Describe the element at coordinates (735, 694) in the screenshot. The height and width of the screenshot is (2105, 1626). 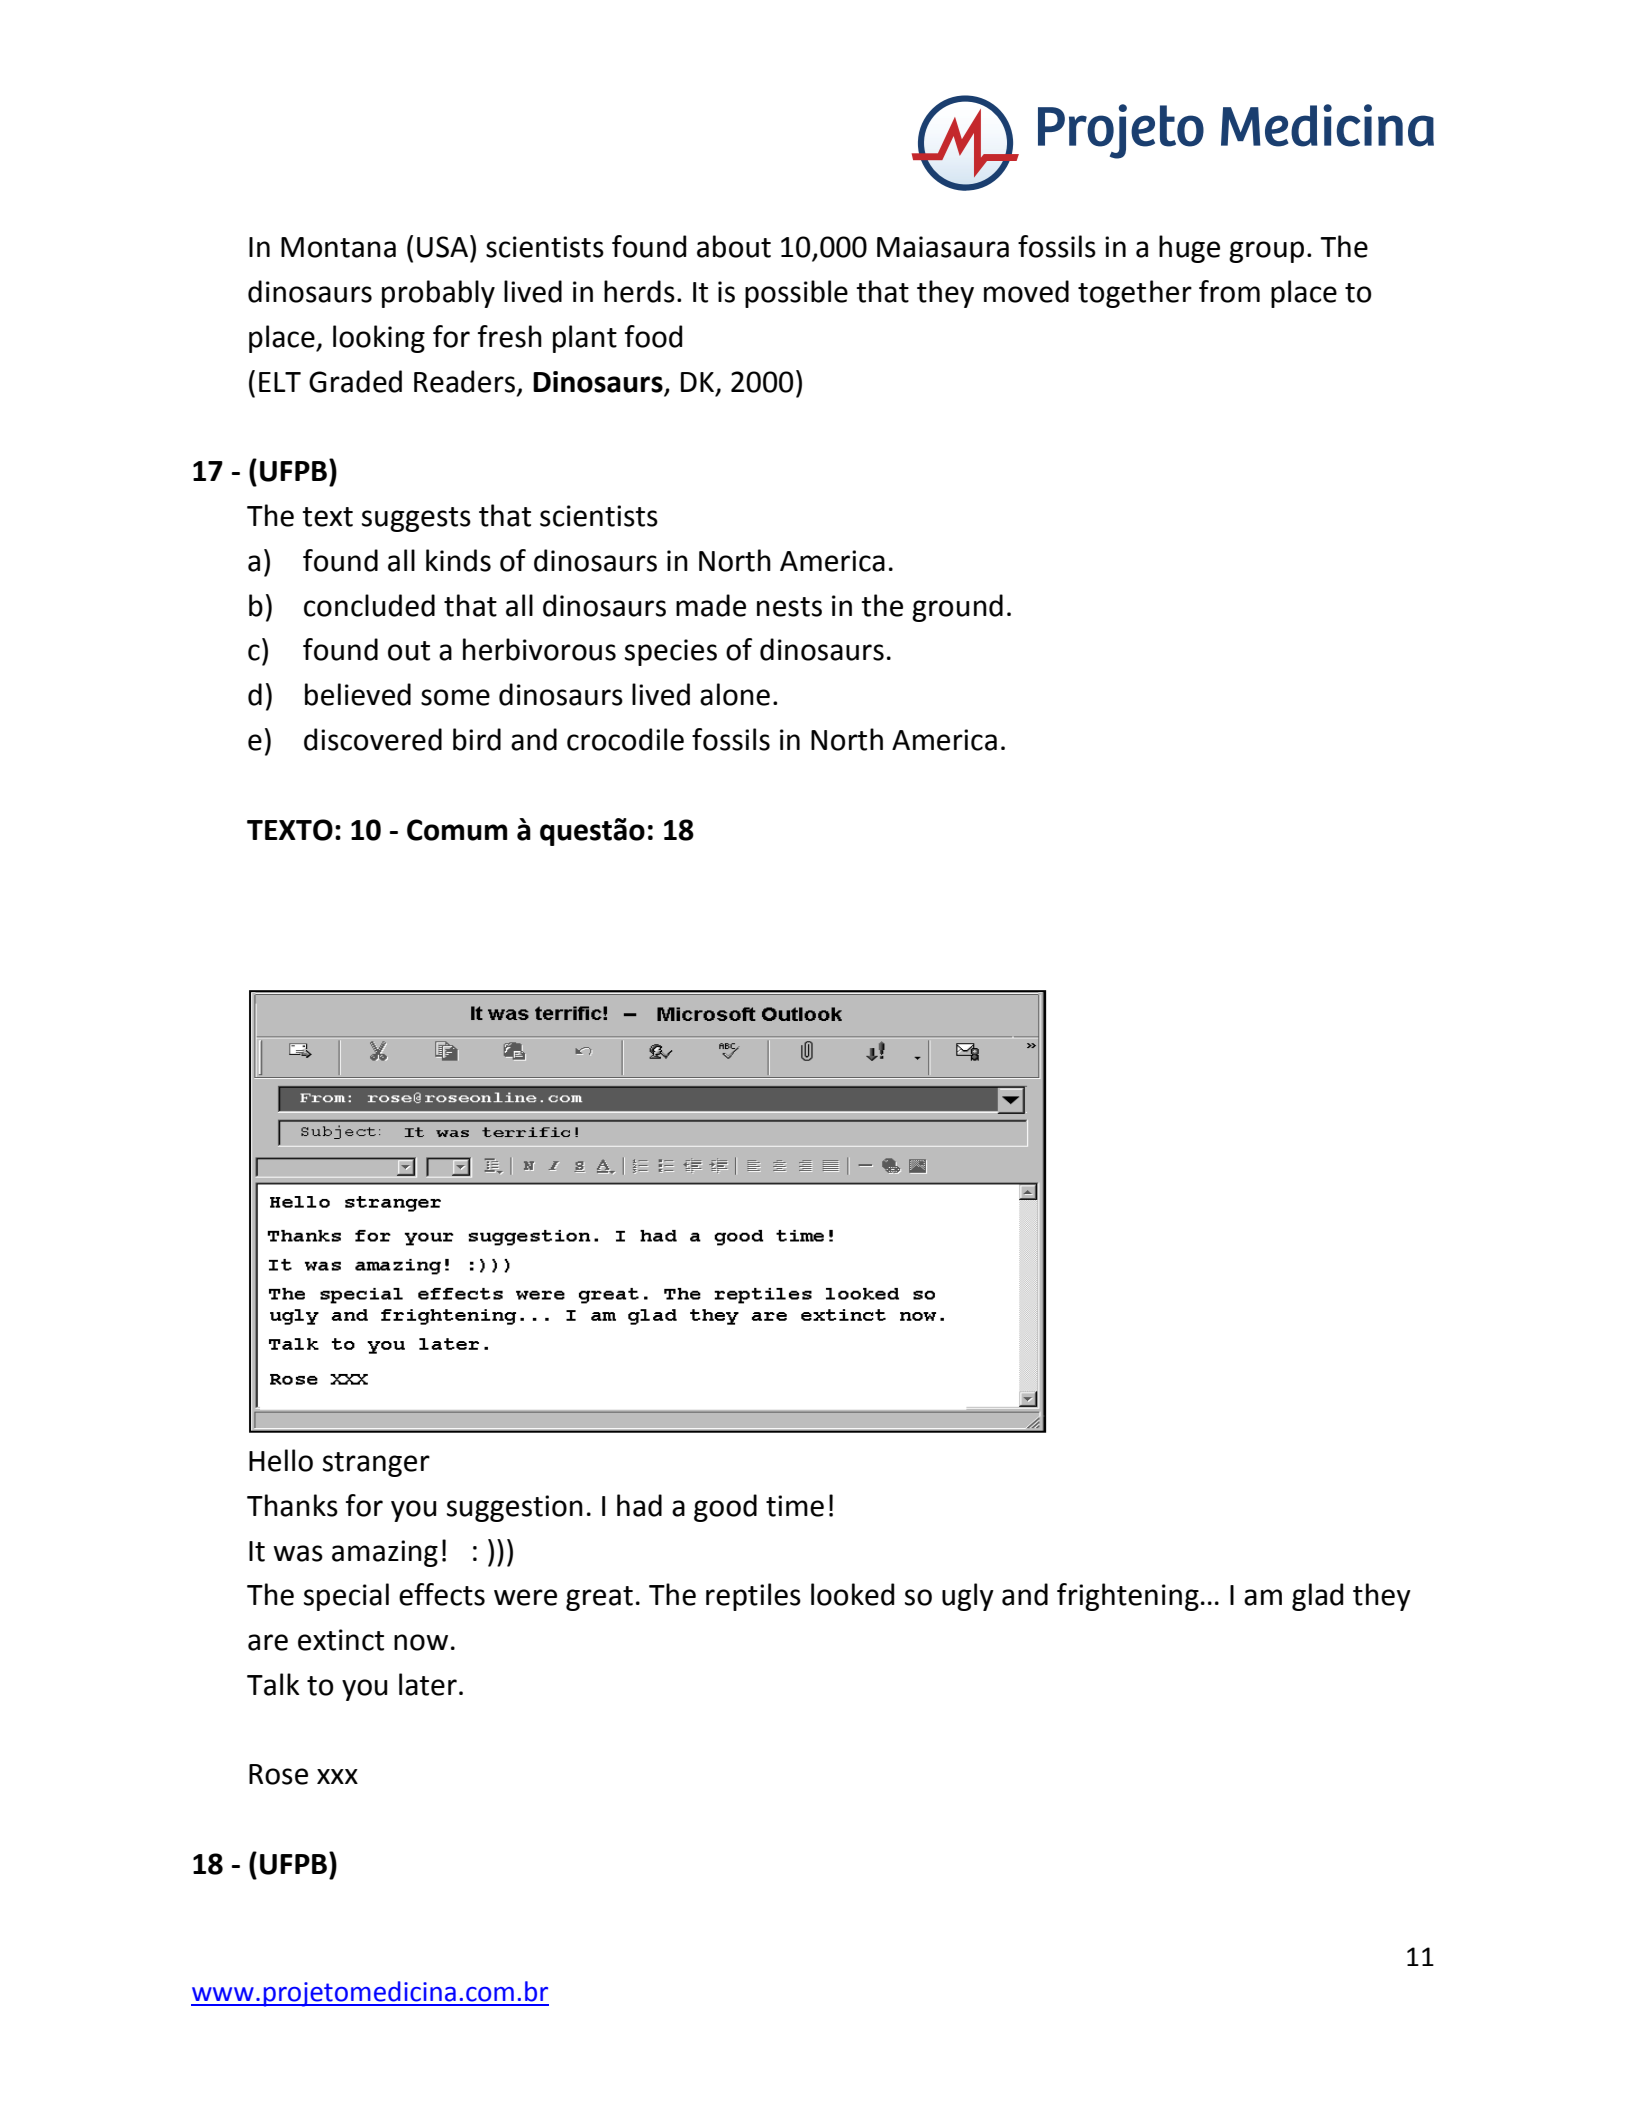
I see `alone` at that location.
